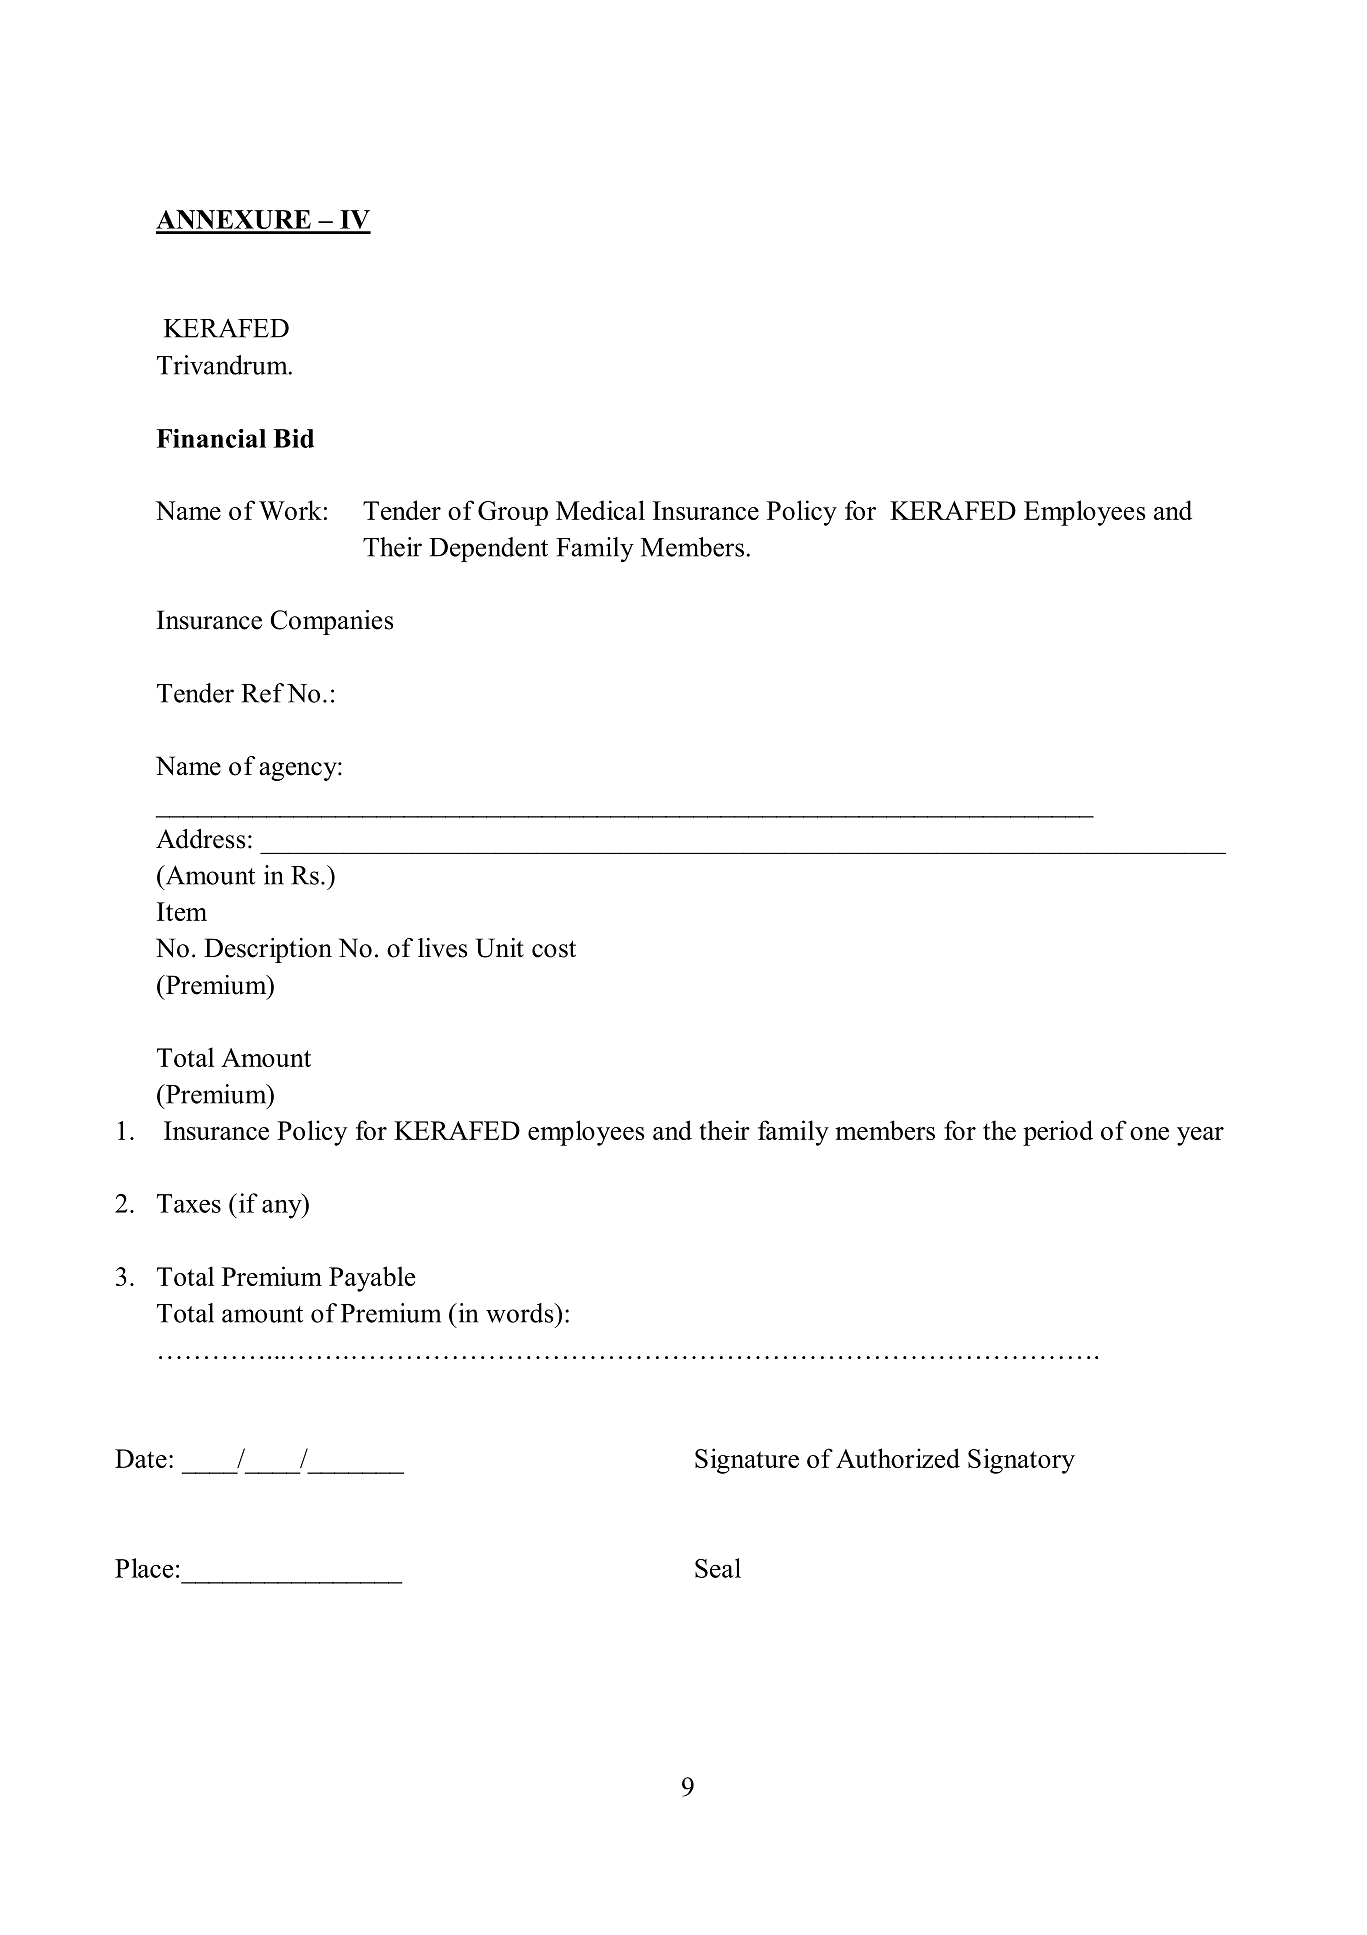  I want to click on Bid, so click(293, 438).
